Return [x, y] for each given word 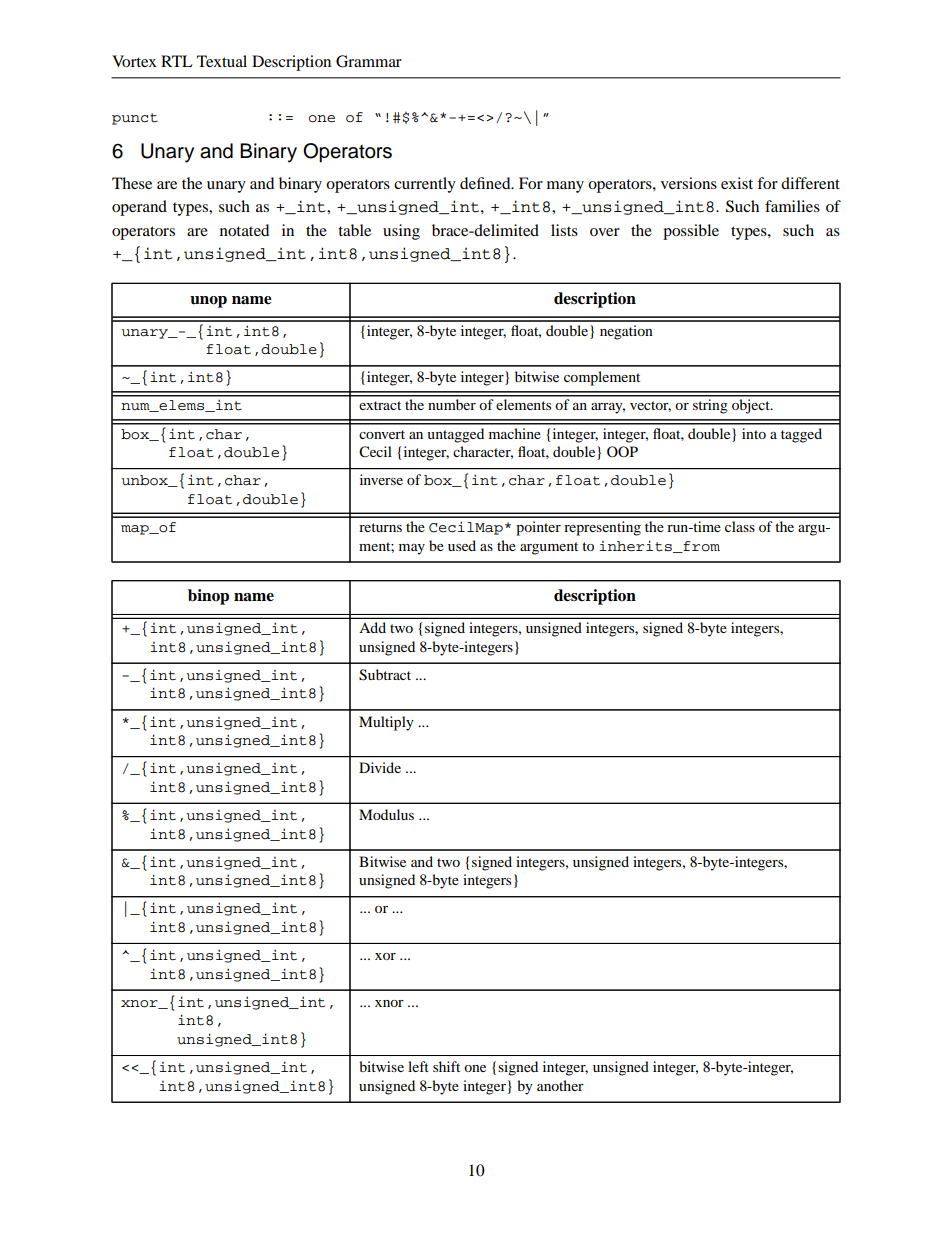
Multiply [386, 723]
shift [446, 1066]
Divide [380, 767]
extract [380, 405]
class [740, 526]
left [418, 1066]
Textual [222, 61]
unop [208, 302]
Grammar [369, 61]
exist [737, 183]
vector [650, 406]
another [560, 1085]
